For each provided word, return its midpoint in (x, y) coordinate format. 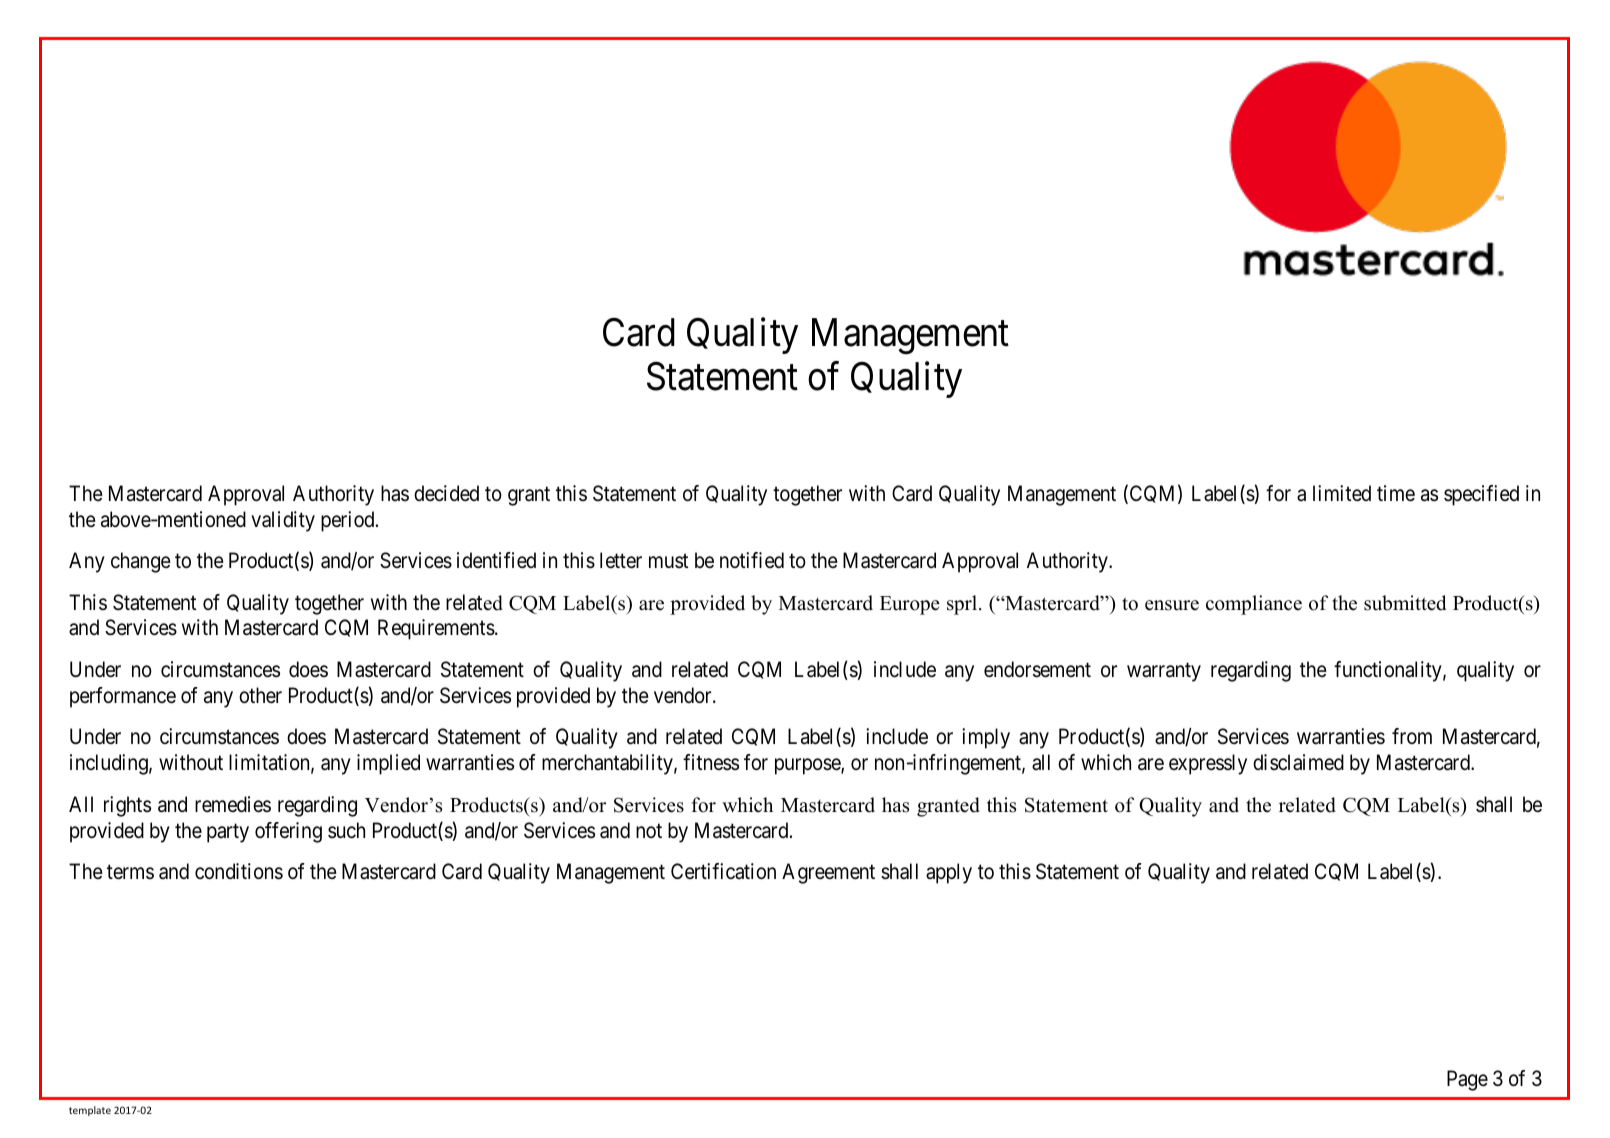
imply (986, 738)
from (1412, 736)
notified (752, 560)
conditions (239, 871)
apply (949, 873)
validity (283, 521)
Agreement (828, 873)
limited (1342, 493)
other (260, 695)
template (90, 1111)
